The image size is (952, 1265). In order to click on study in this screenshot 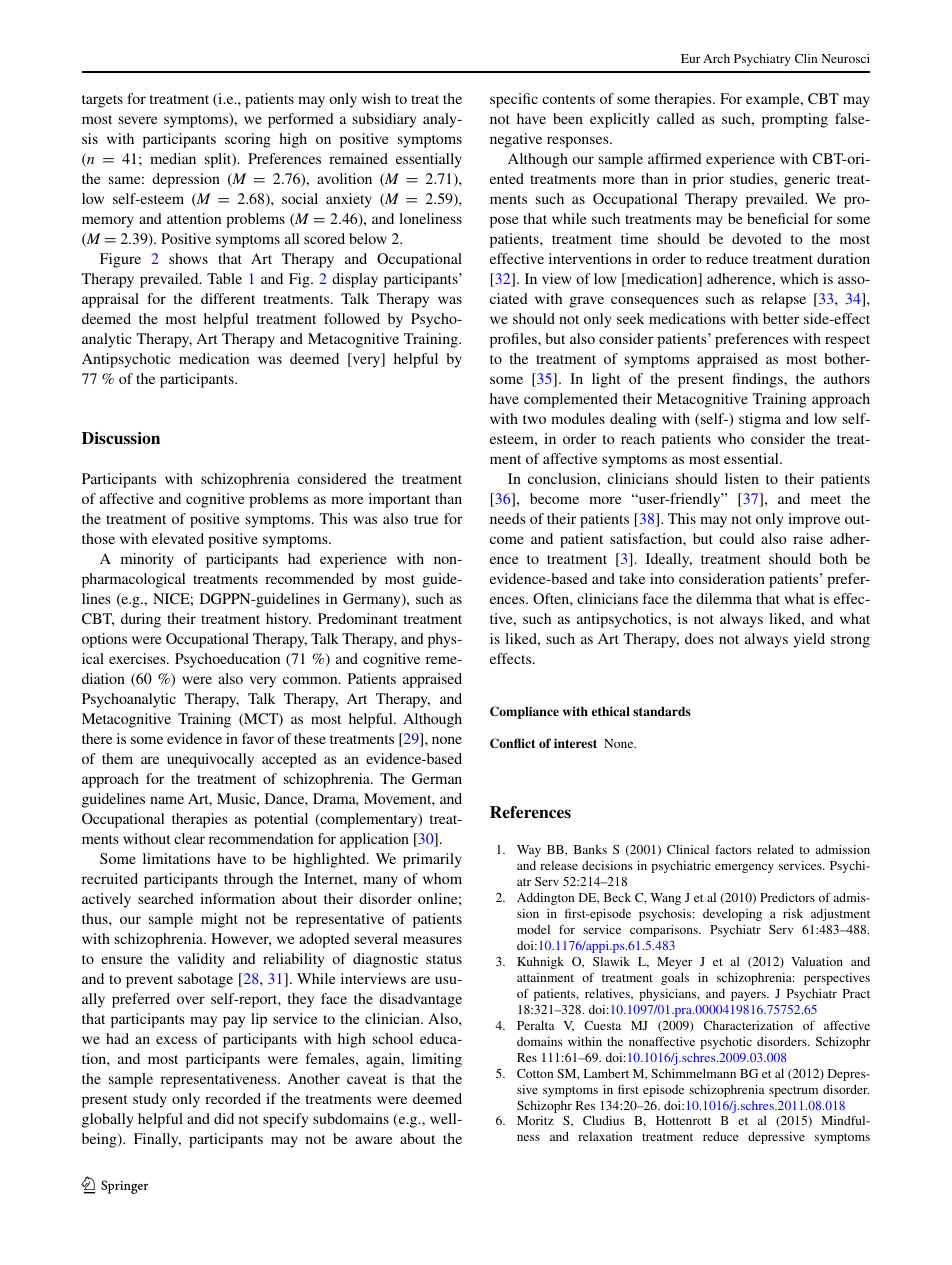, I will do `click(150, 1100)`.
